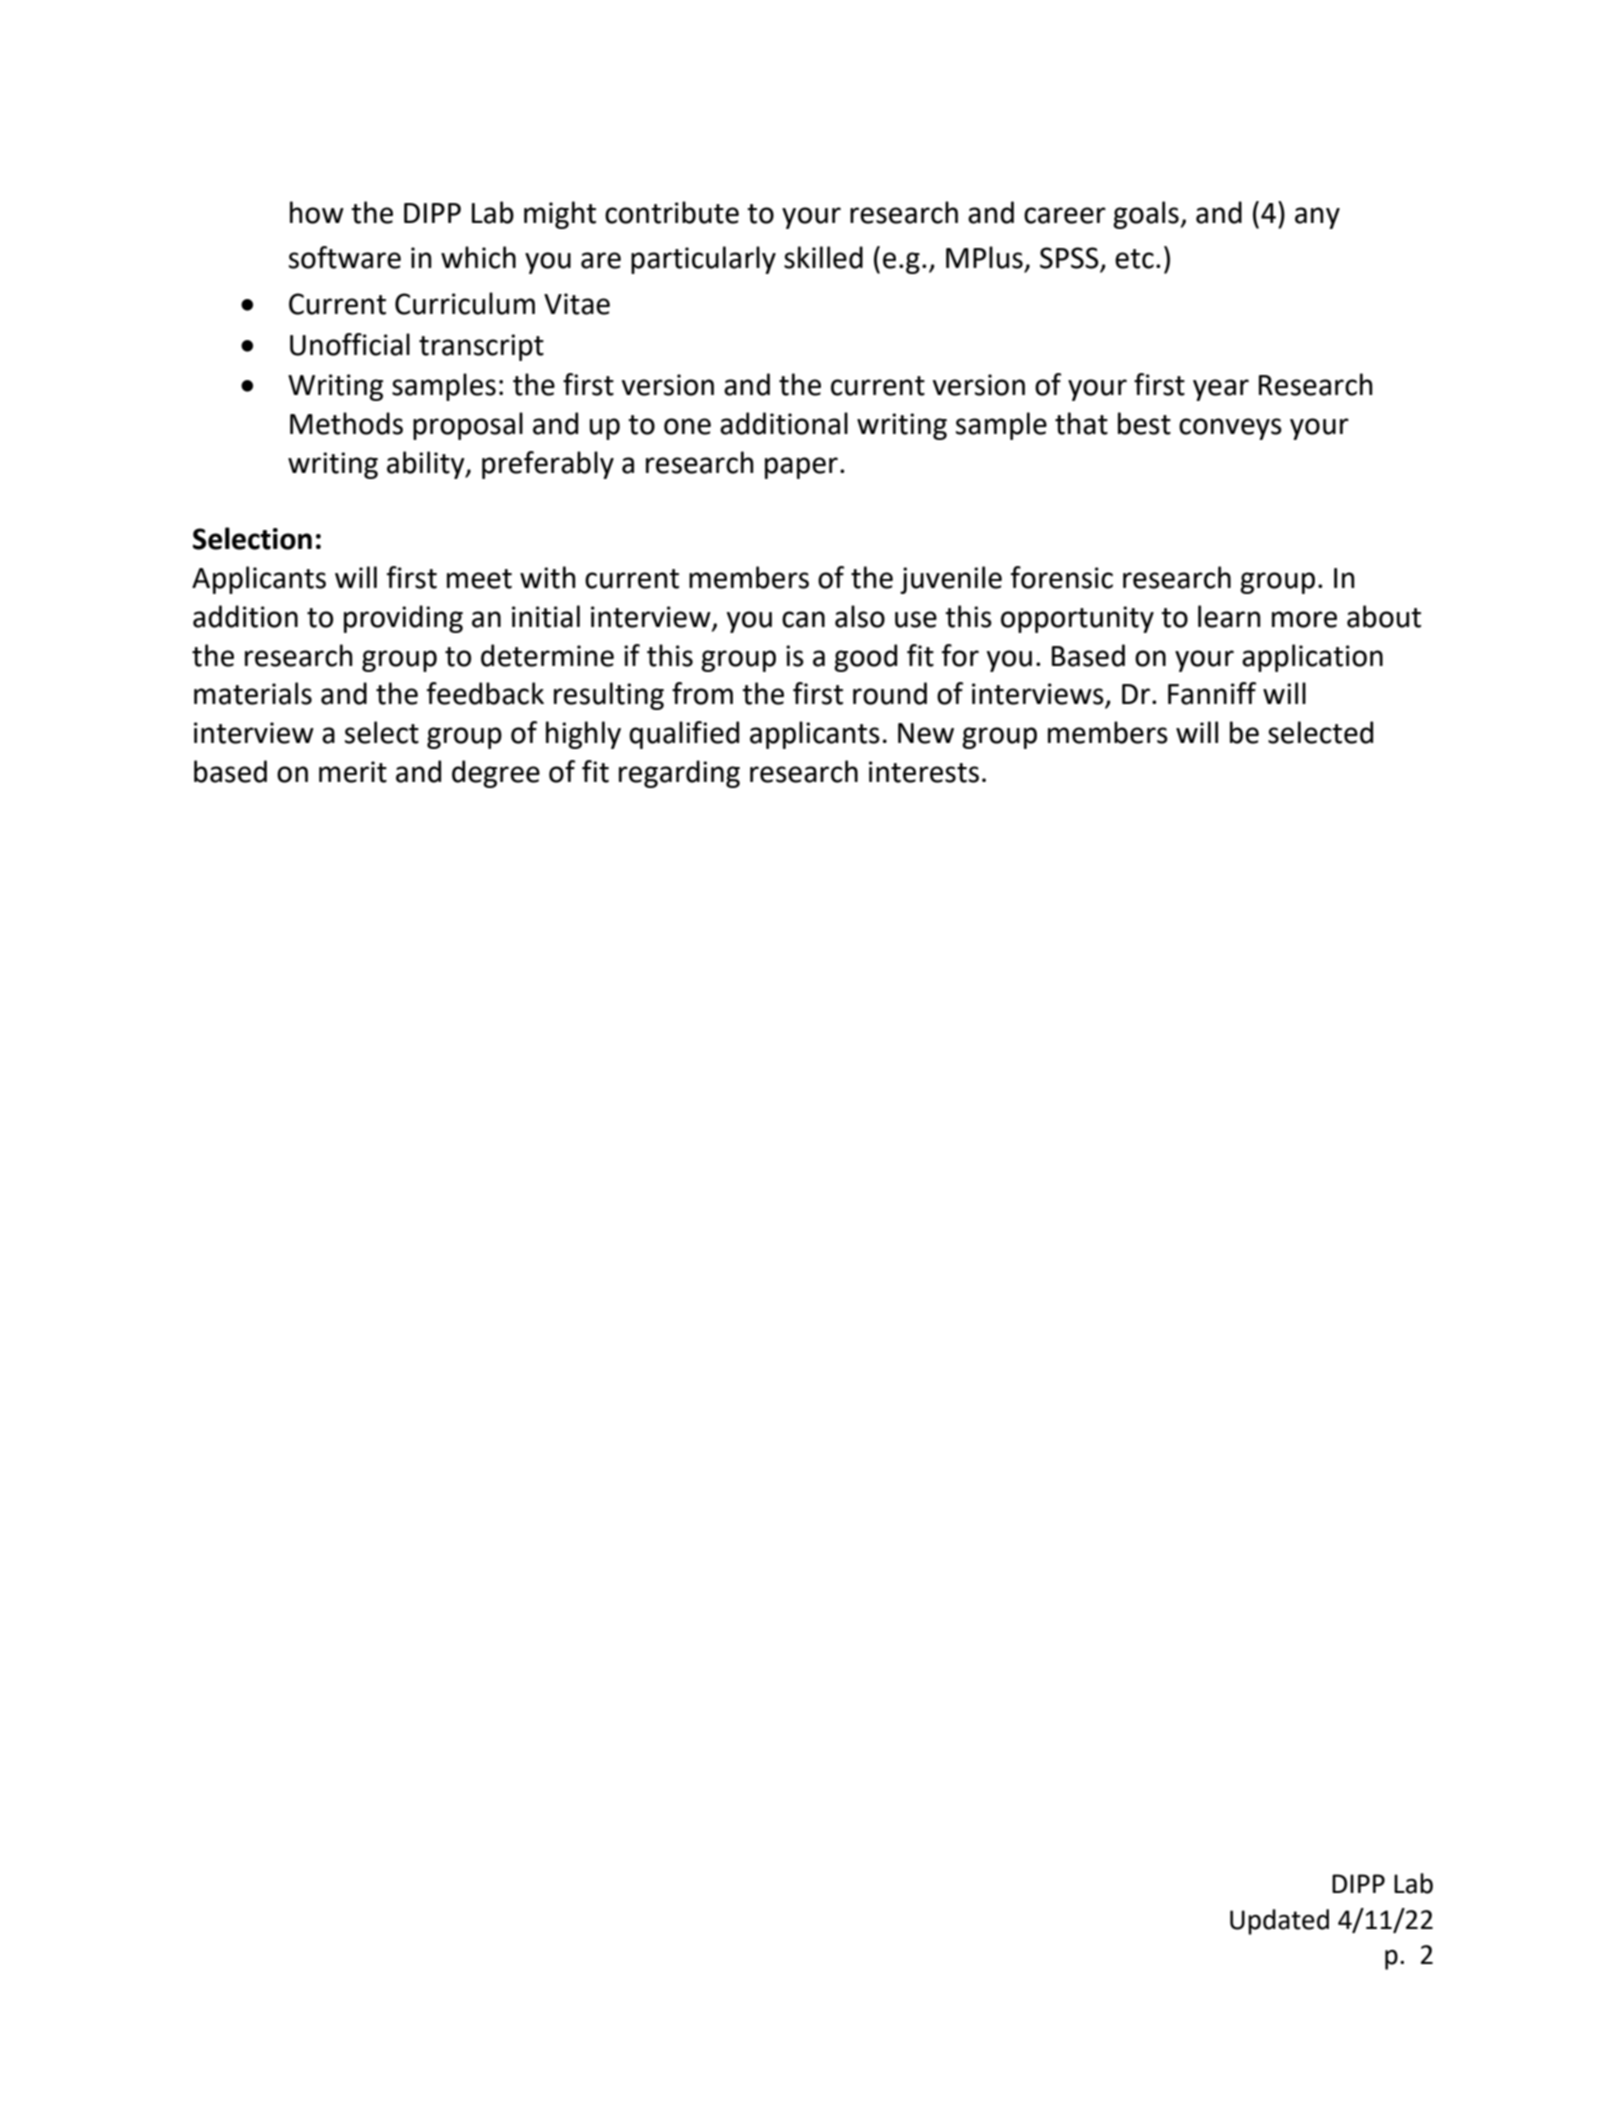  Describe the element at coordinates (926, 733) in the document. I see `New` at that location.
